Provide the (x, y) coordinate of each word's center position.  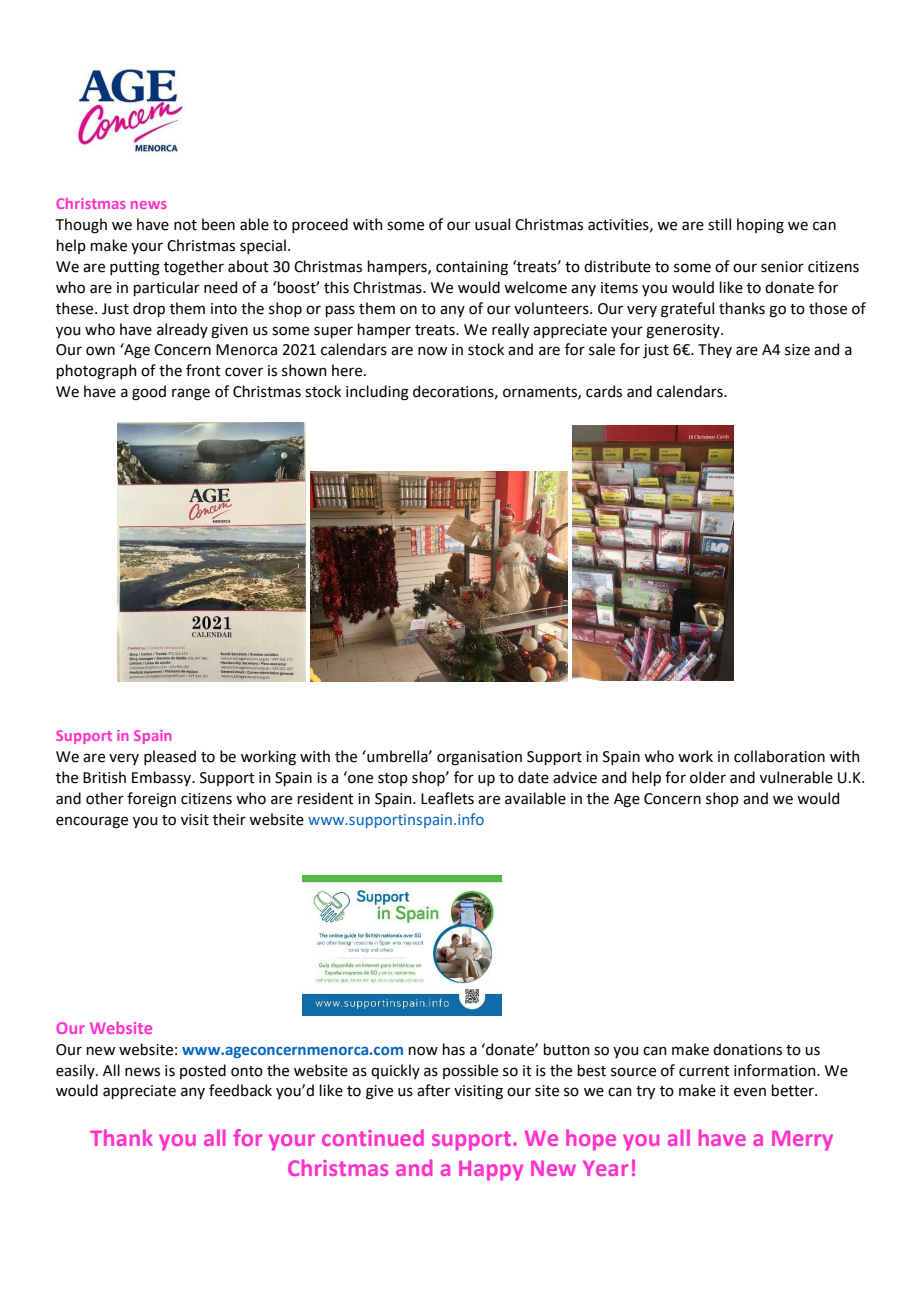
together (194, 268)
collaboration (779, 756)
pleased (170, 757)
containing (472, 268)
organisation (479, 758)
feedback (240, 1090)
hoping (760, 226)
